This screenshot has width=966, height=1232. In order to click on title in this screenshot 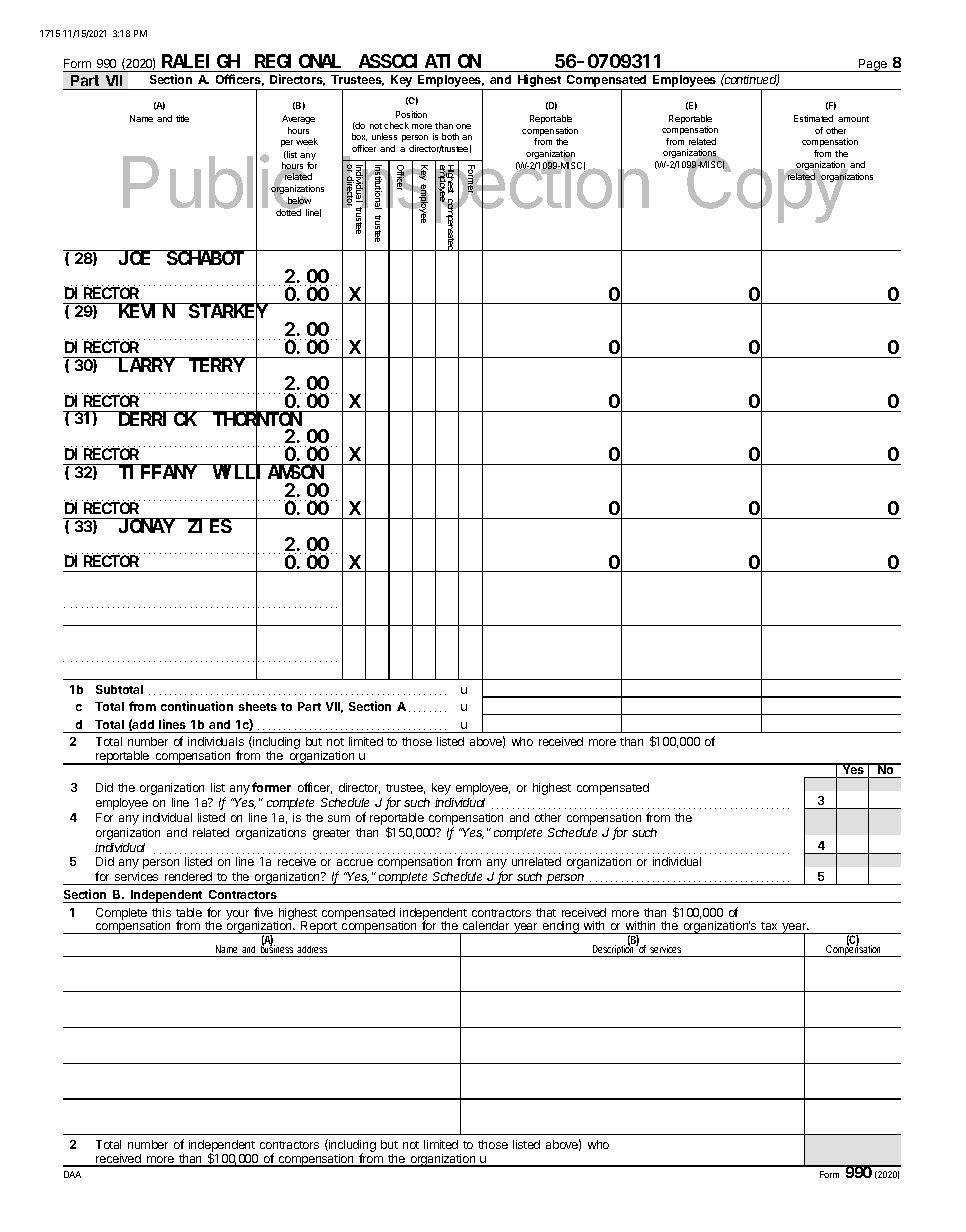, I will do `click(182, 118)`.
